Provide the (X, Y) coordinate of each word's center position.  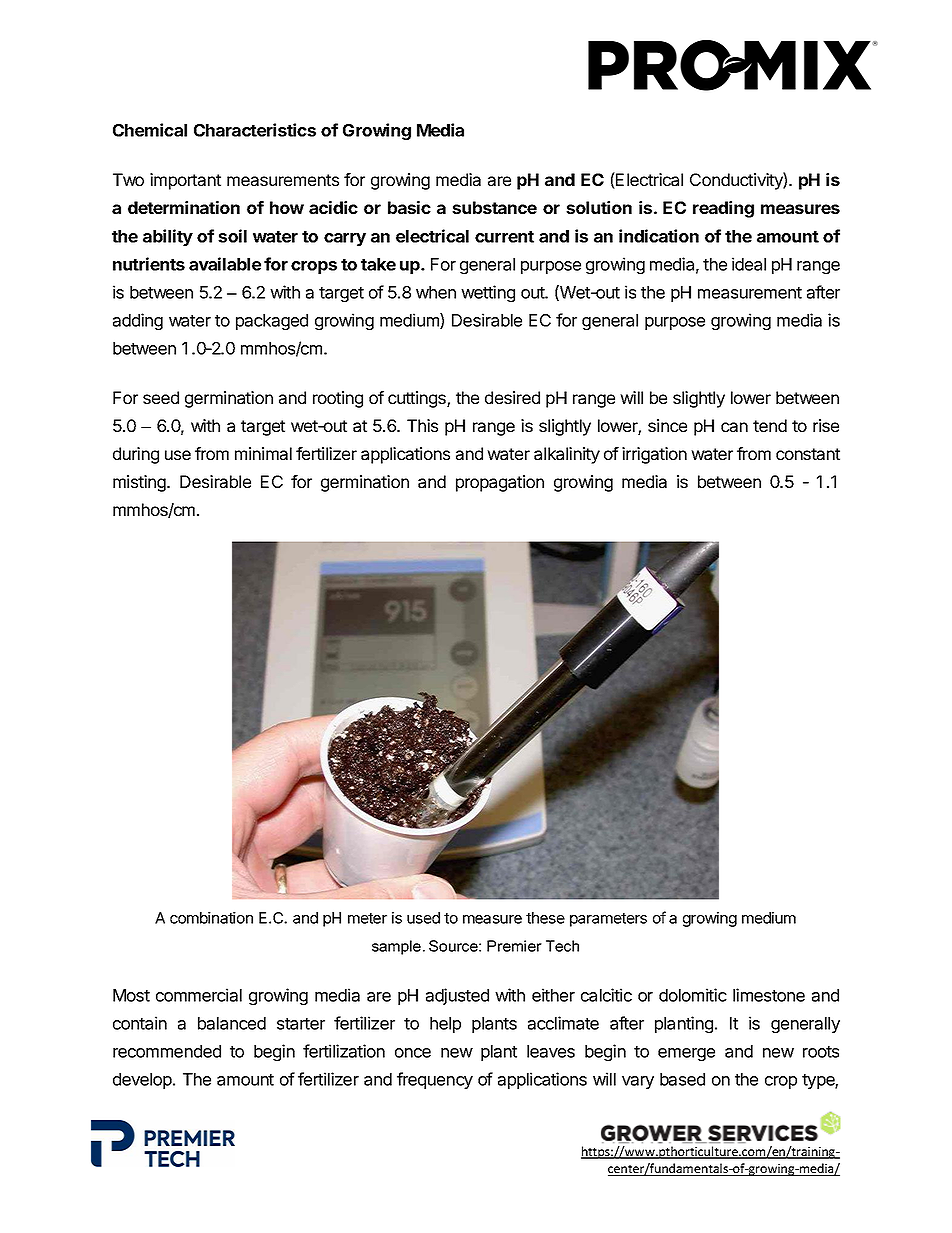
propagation (500, 483)
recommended (167, 1051)
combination (211, 918)
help (445, 1025)
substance (494, 207)
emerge (686, 1054)
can (734, 427)
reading (723, 209)
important (185, 181)
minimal (263, 453)
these (545, 918)
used (423, 918)
